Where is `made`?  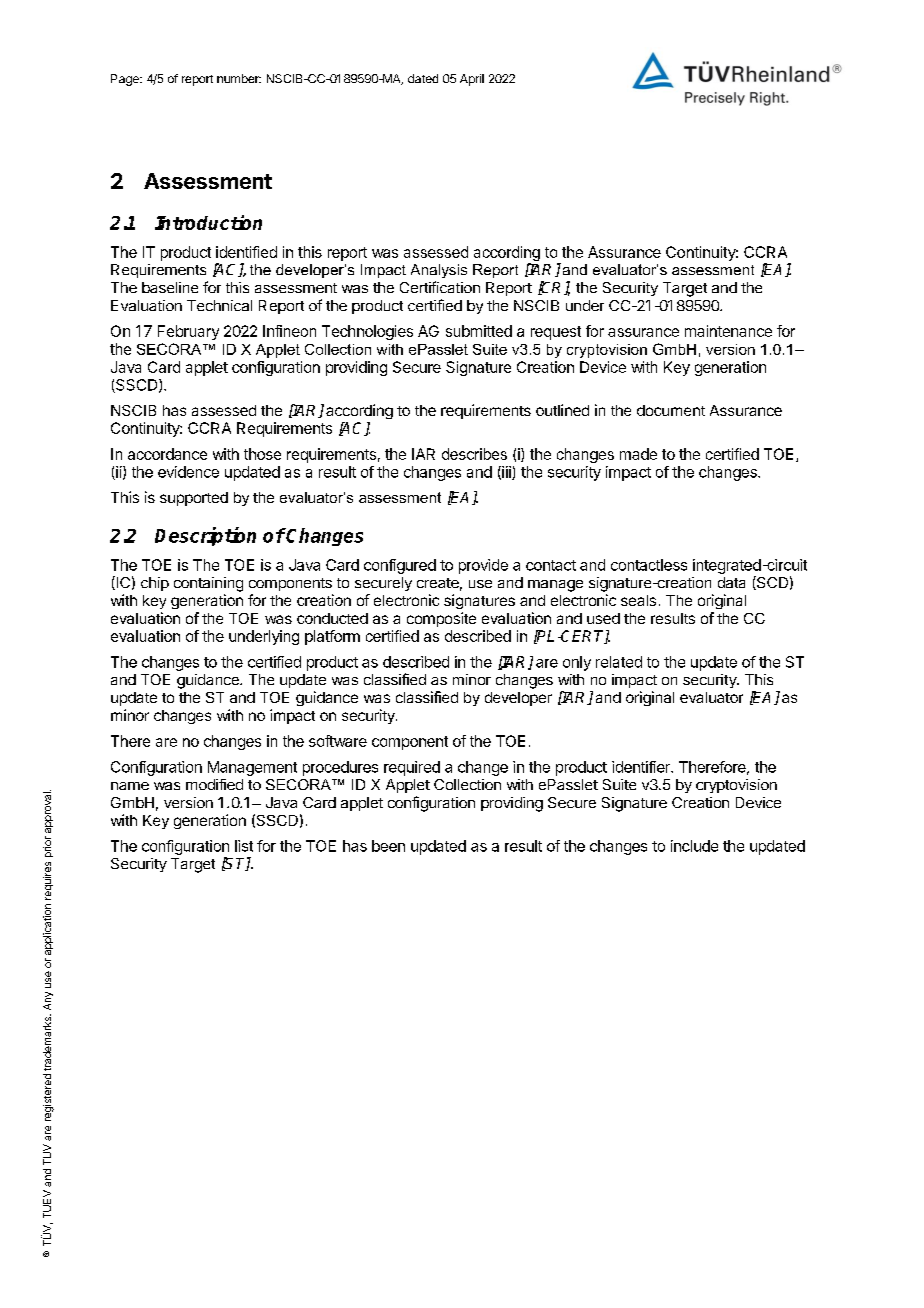 made is located at coordinates (638, 454).
